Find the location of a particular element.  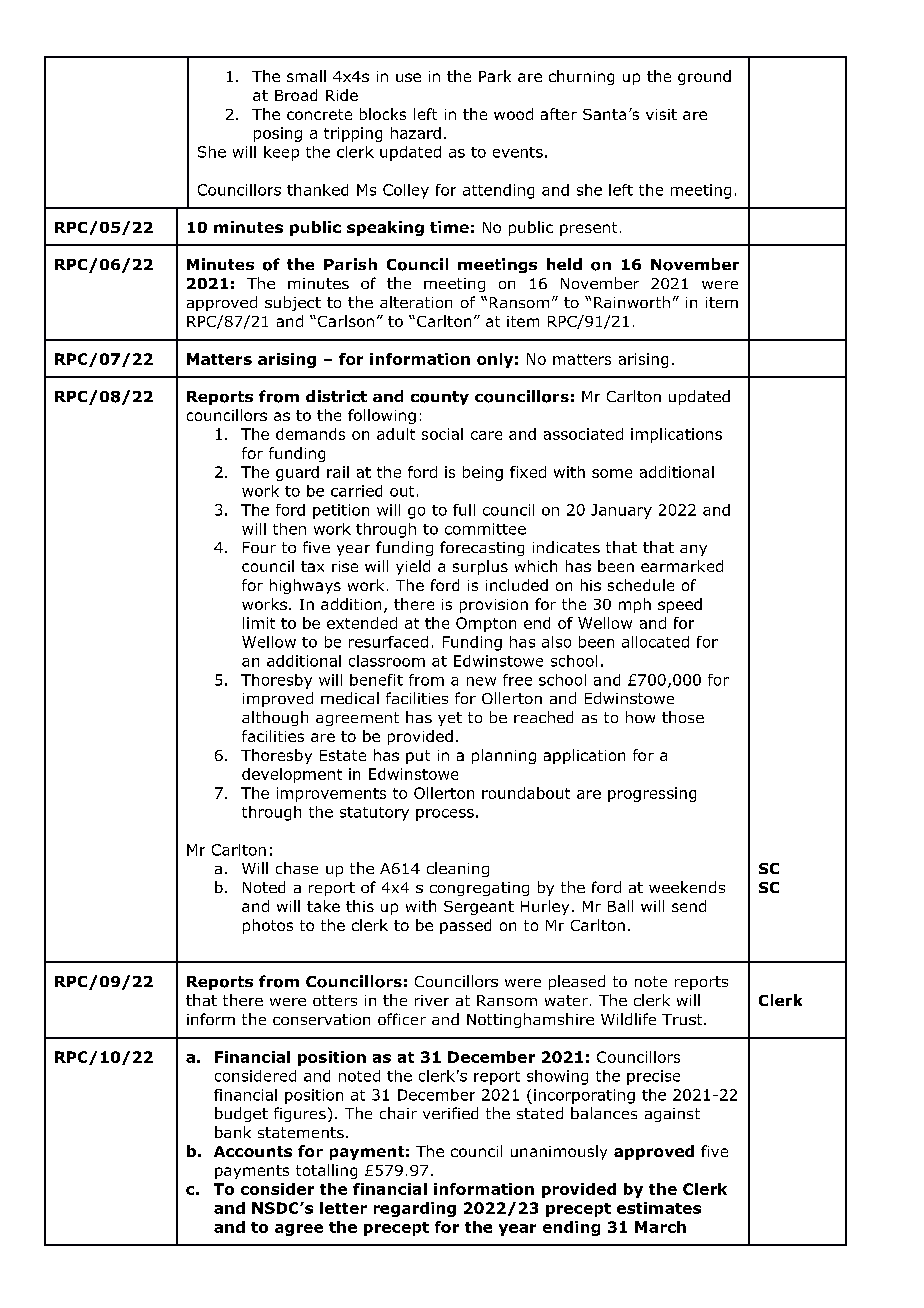

Ball is located at coordinates (620, 906).
